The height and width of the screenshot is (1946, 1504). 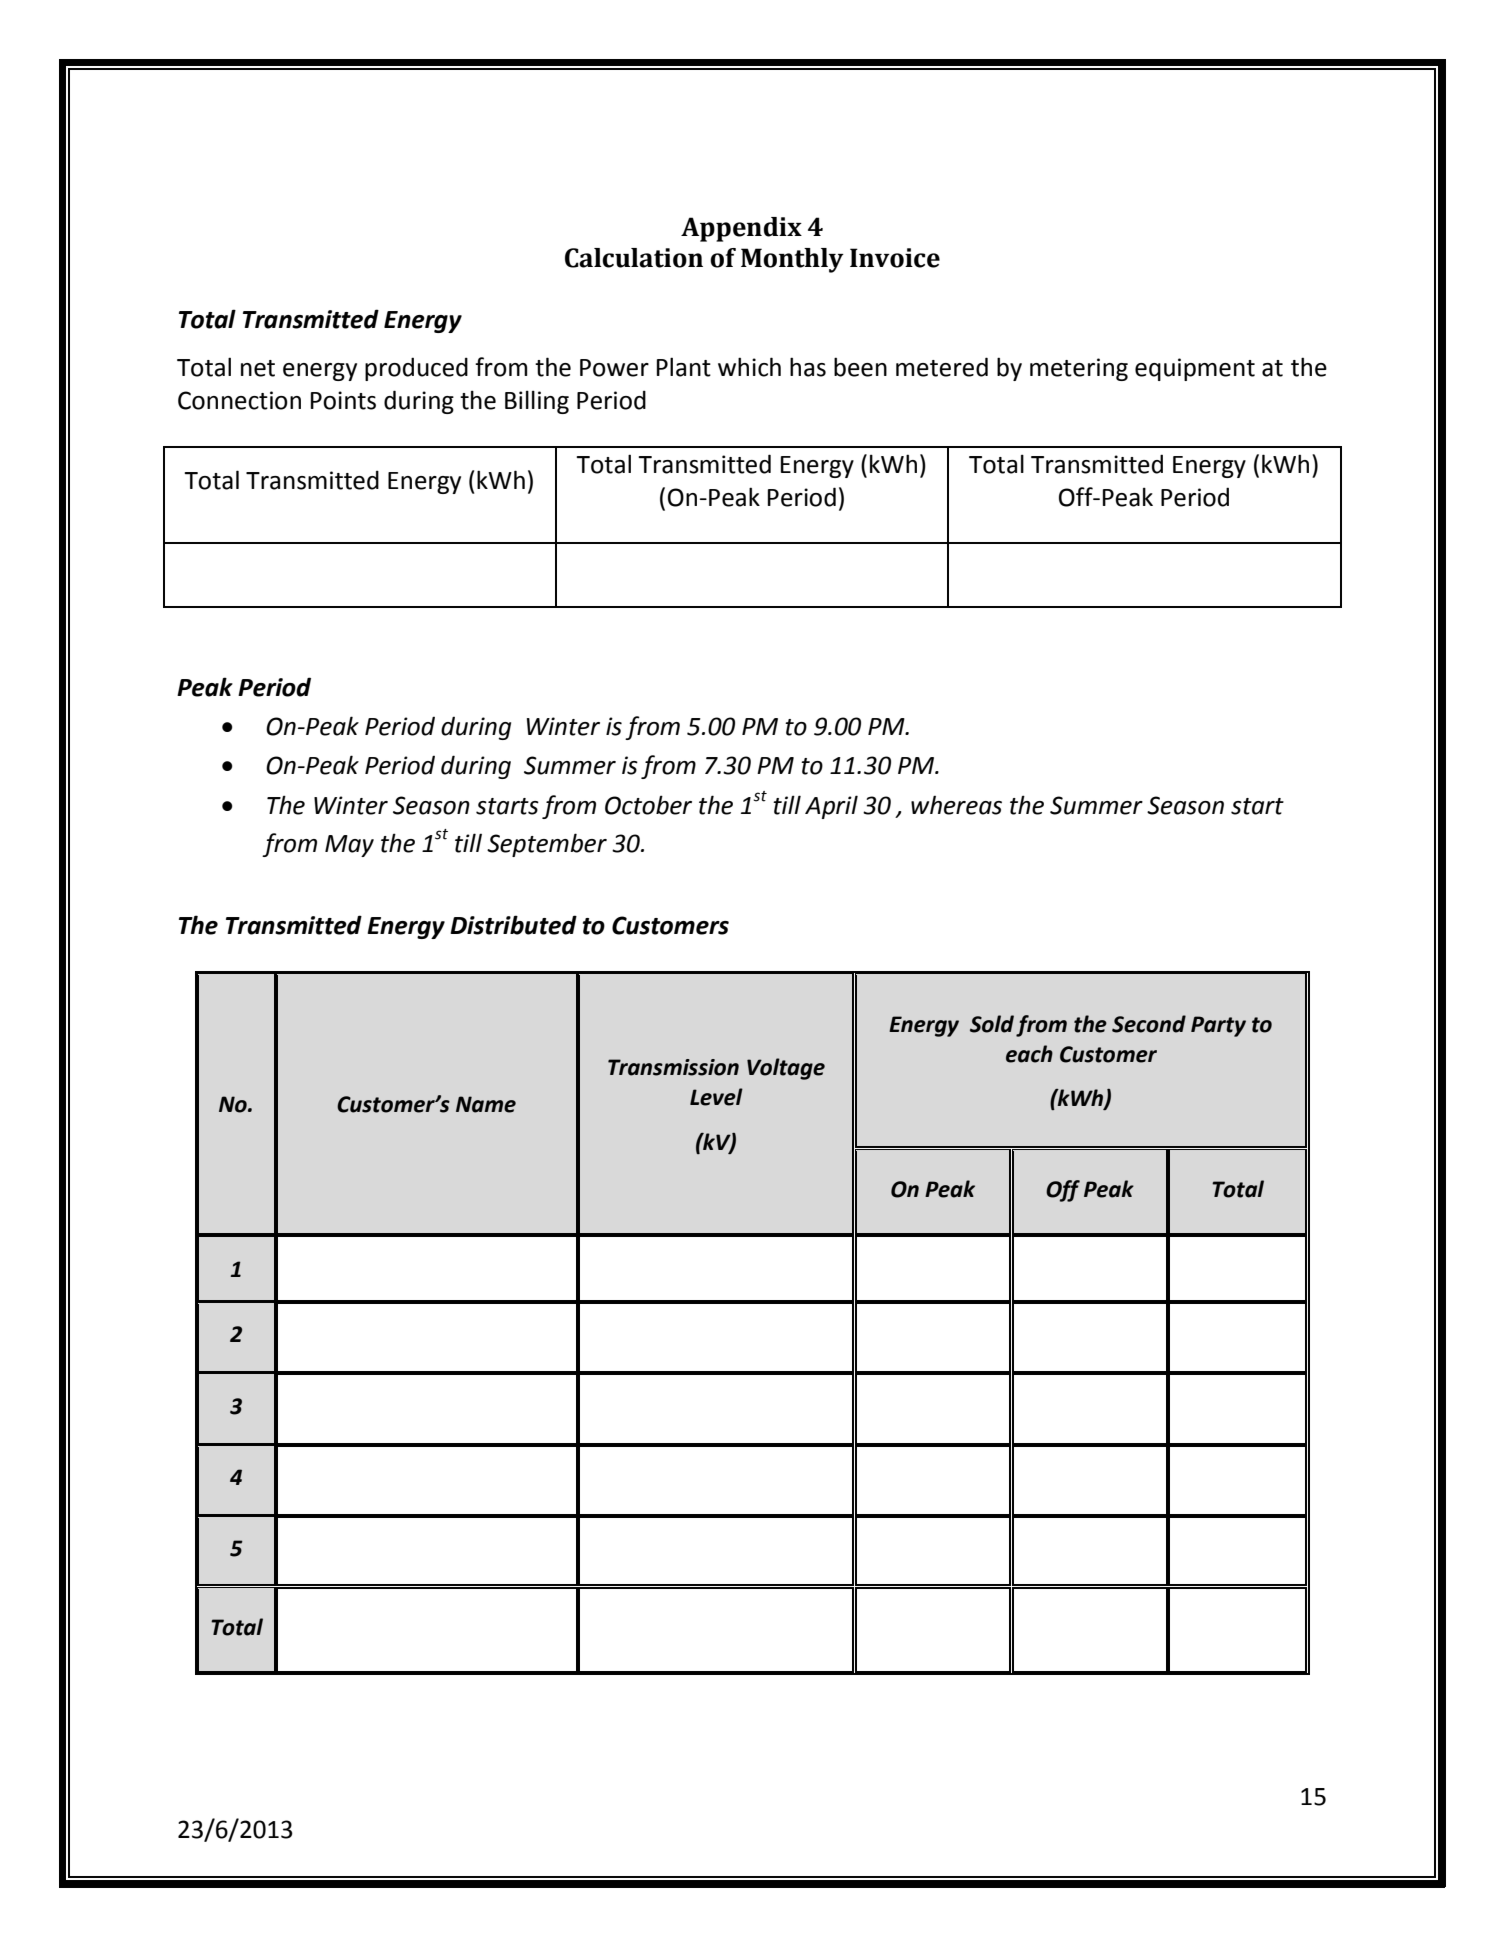 I want to click on Invoice, so click(x=895, y=258).
